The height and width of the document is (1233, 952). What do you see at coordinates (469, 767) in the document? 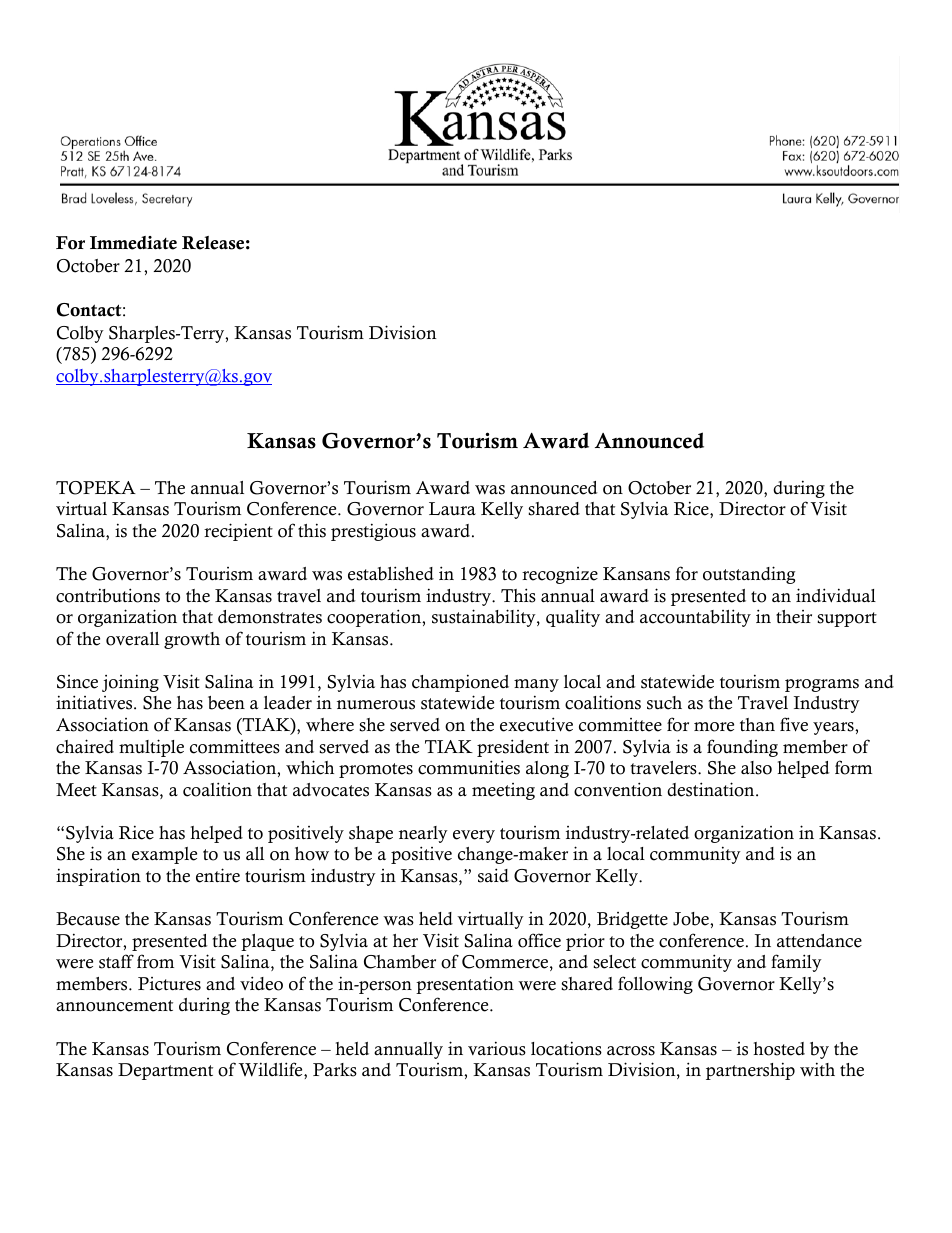
I see `communities` at bounding box center [469, 767].
